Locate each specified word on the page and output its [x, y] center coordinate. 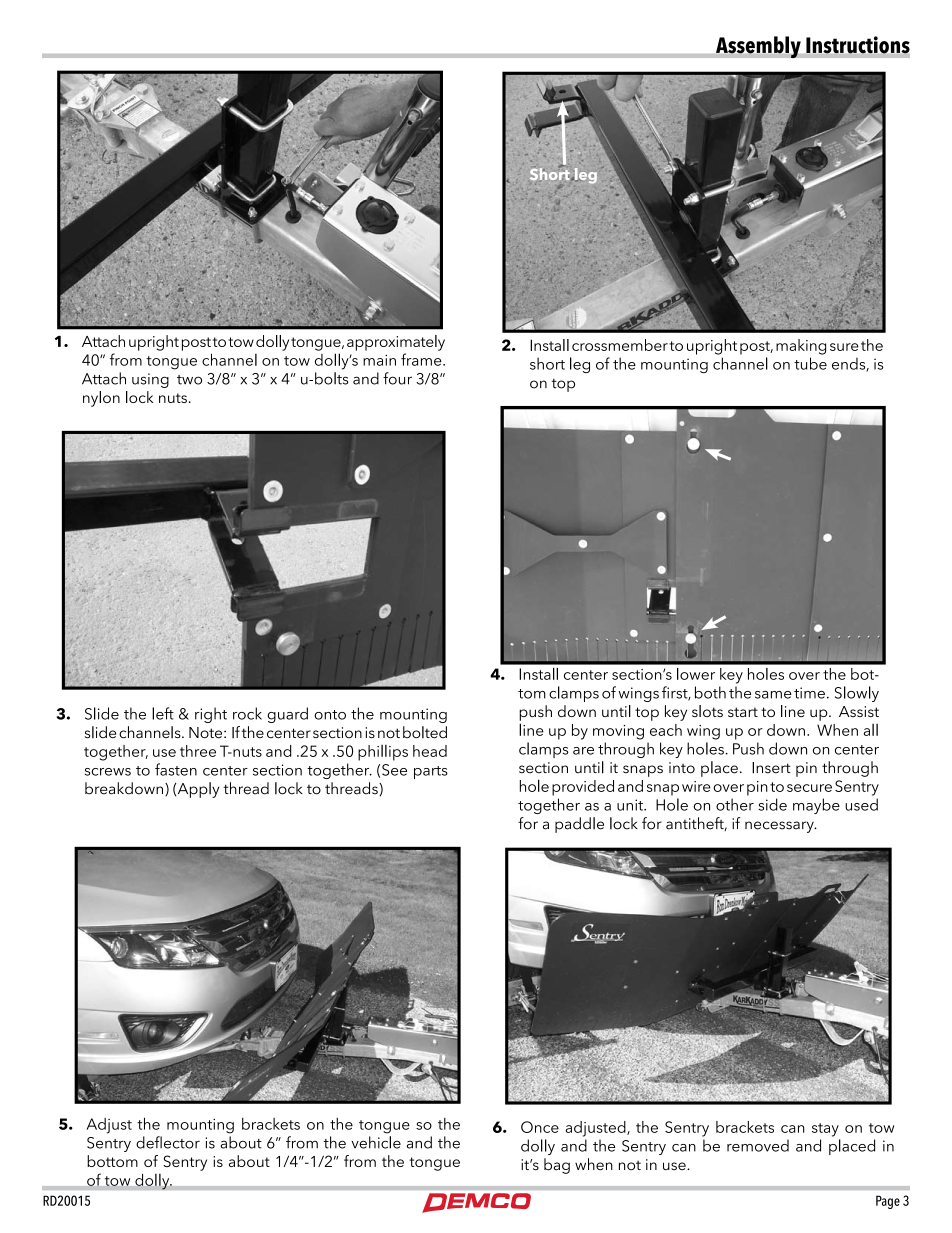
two [189, 380]
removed [758, 1145]
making [801, 347]
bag [557, 1166]
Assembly [758, 47]
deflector [168, 1142]
